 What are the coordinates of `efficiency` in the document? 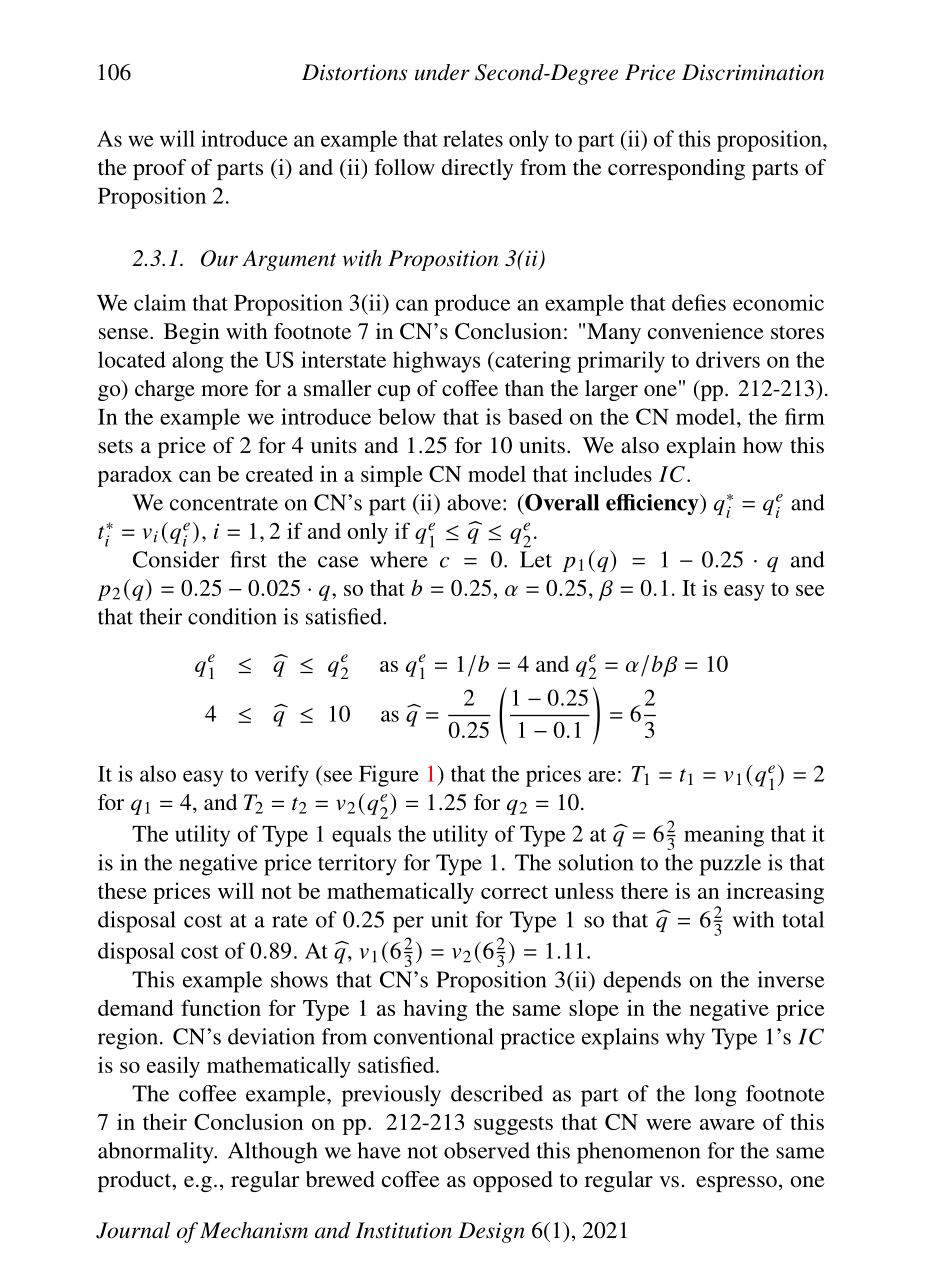 It's located at (653, 504).
